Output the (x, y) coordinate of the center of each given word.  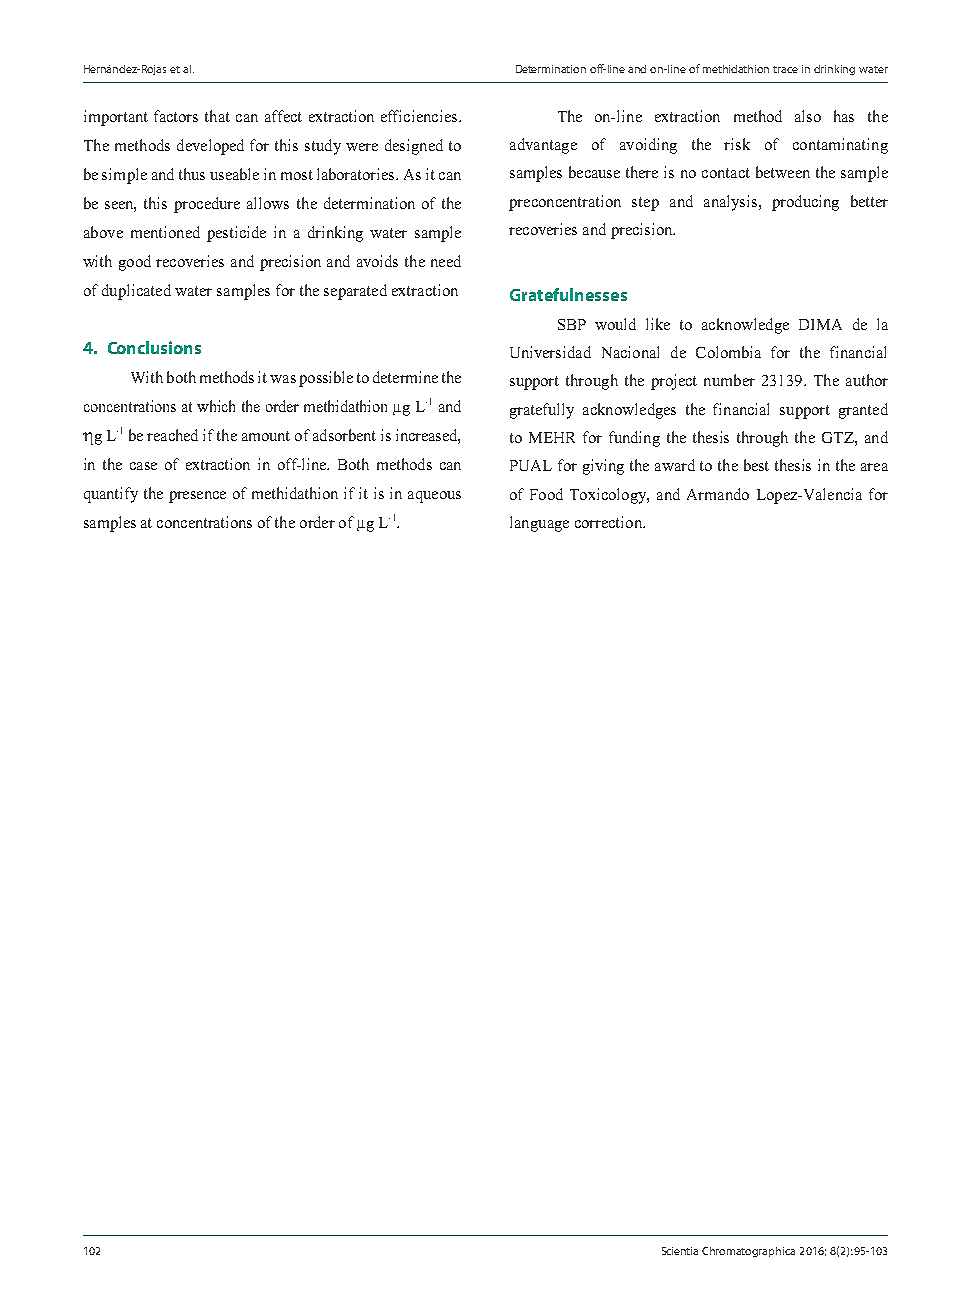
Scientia (680, 1251)
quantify (111, 495)
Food (546, 494)
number (729, 380)
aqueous (434, 497)
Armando (718, 494)
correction (610, 522)
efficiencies (419, 116)
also (808, 116)
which (216, 406)
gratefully (542, 411)
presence (197, 497)
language (539, 524)
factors (176, 116)
